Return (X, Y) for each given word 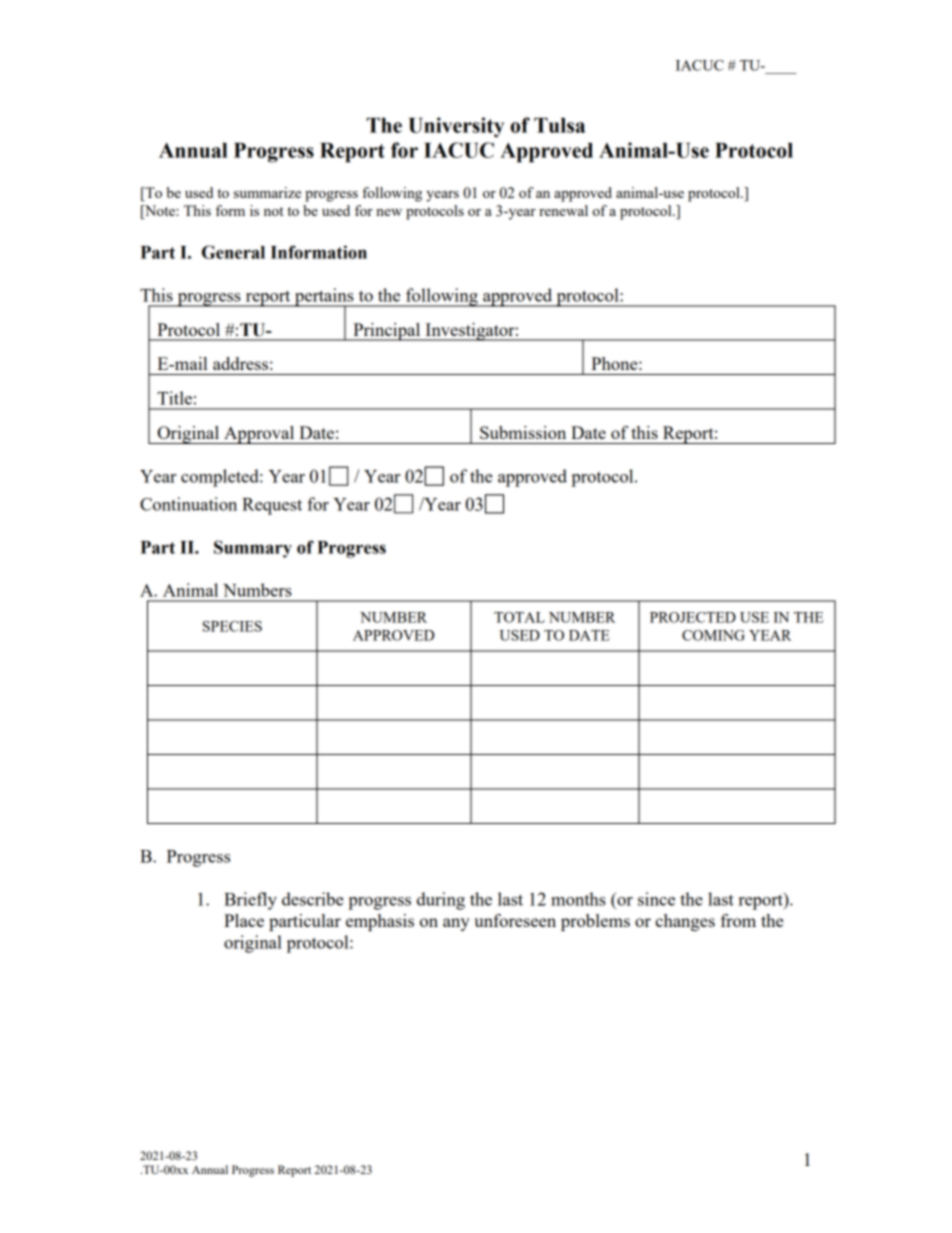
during (441, 901)
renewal (563, 210)
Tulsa (559, 125)
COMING (713, 635)
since (656, 899)
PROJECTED (693, 617)
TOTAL (519, 617)
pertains (324, 298)
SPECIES (232, 626)
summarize (267, 192)
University (456, 127)
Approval (259, 435)
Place (244, 920)
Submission (523, 432)
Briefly (250, 901)
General (233, 252)
